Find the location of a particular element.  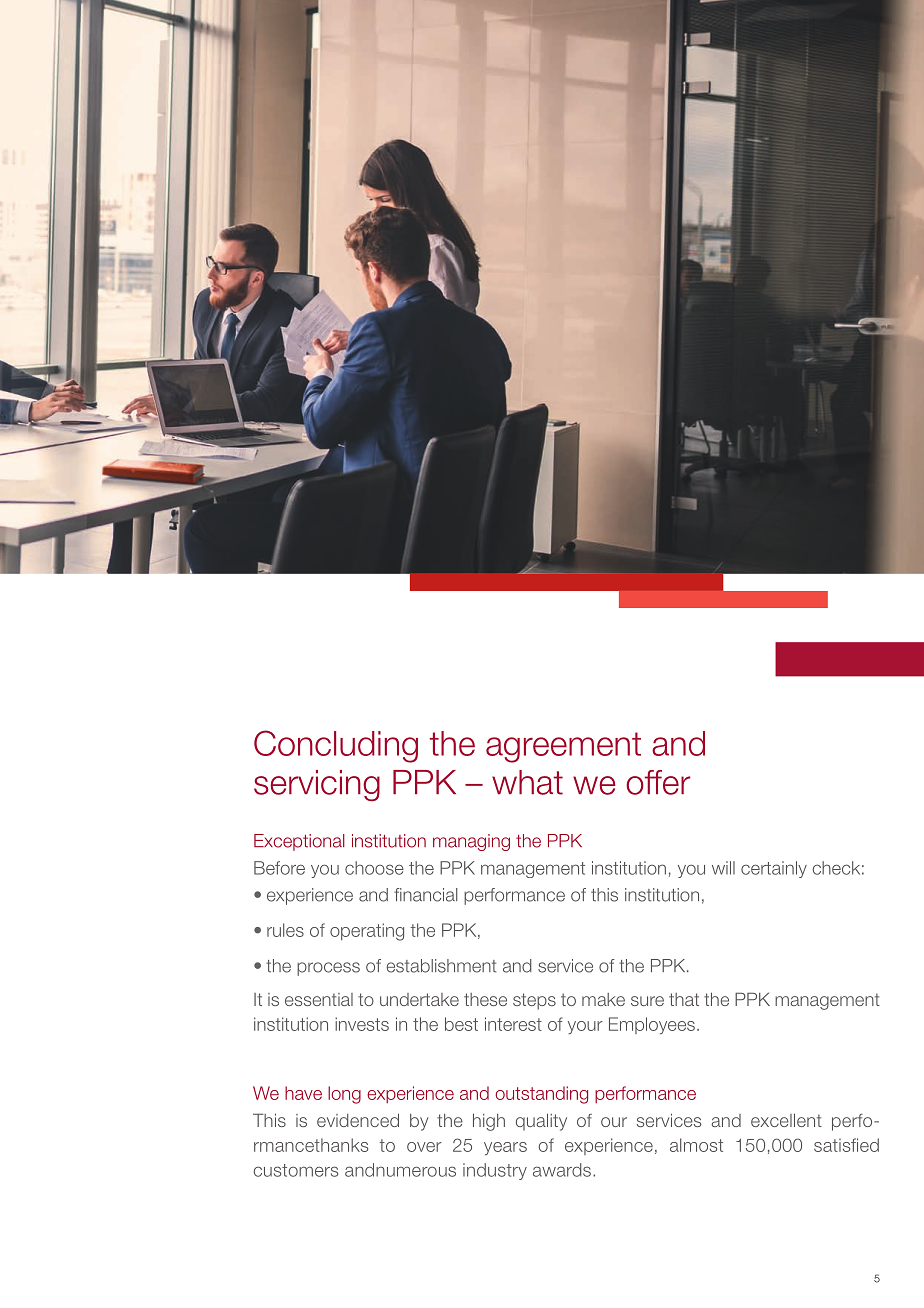

certainly is located at coordinates (774, 869).
